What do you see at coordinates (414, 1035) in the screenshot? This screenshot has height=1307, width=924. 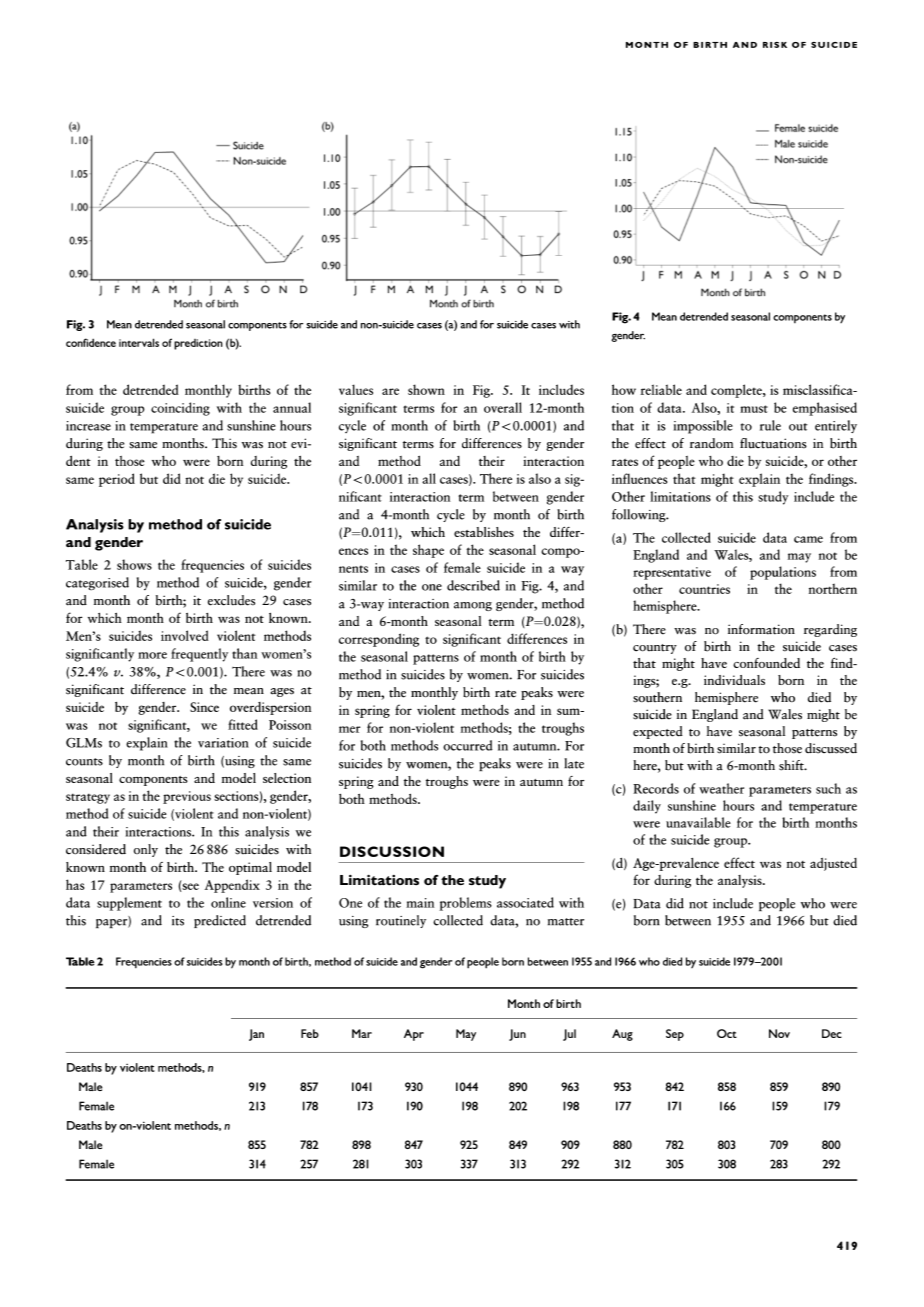 I see `Apr` at bounding box center [414, 1035].
